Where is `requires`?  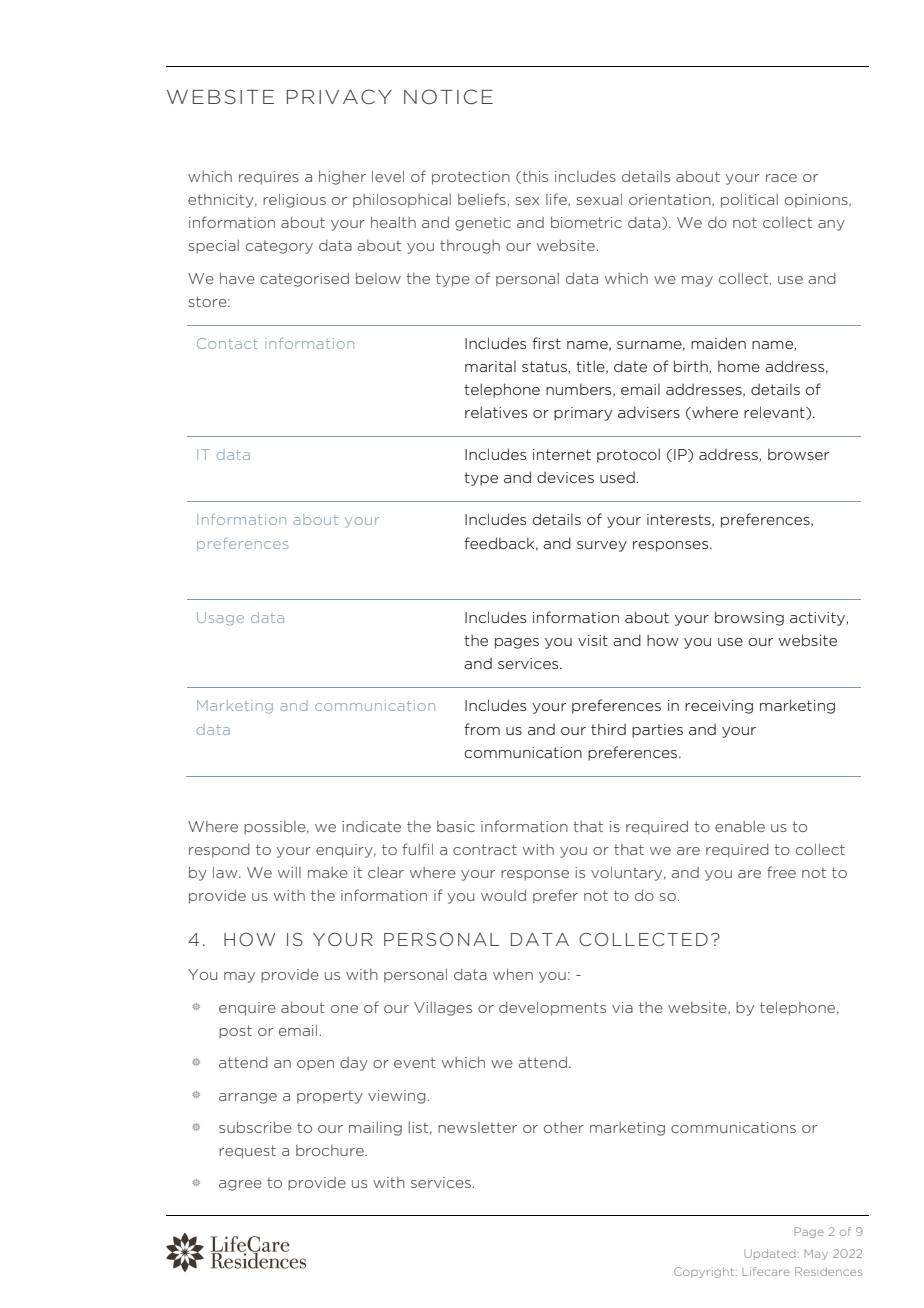
requires is located at coordinates (269, 178).
